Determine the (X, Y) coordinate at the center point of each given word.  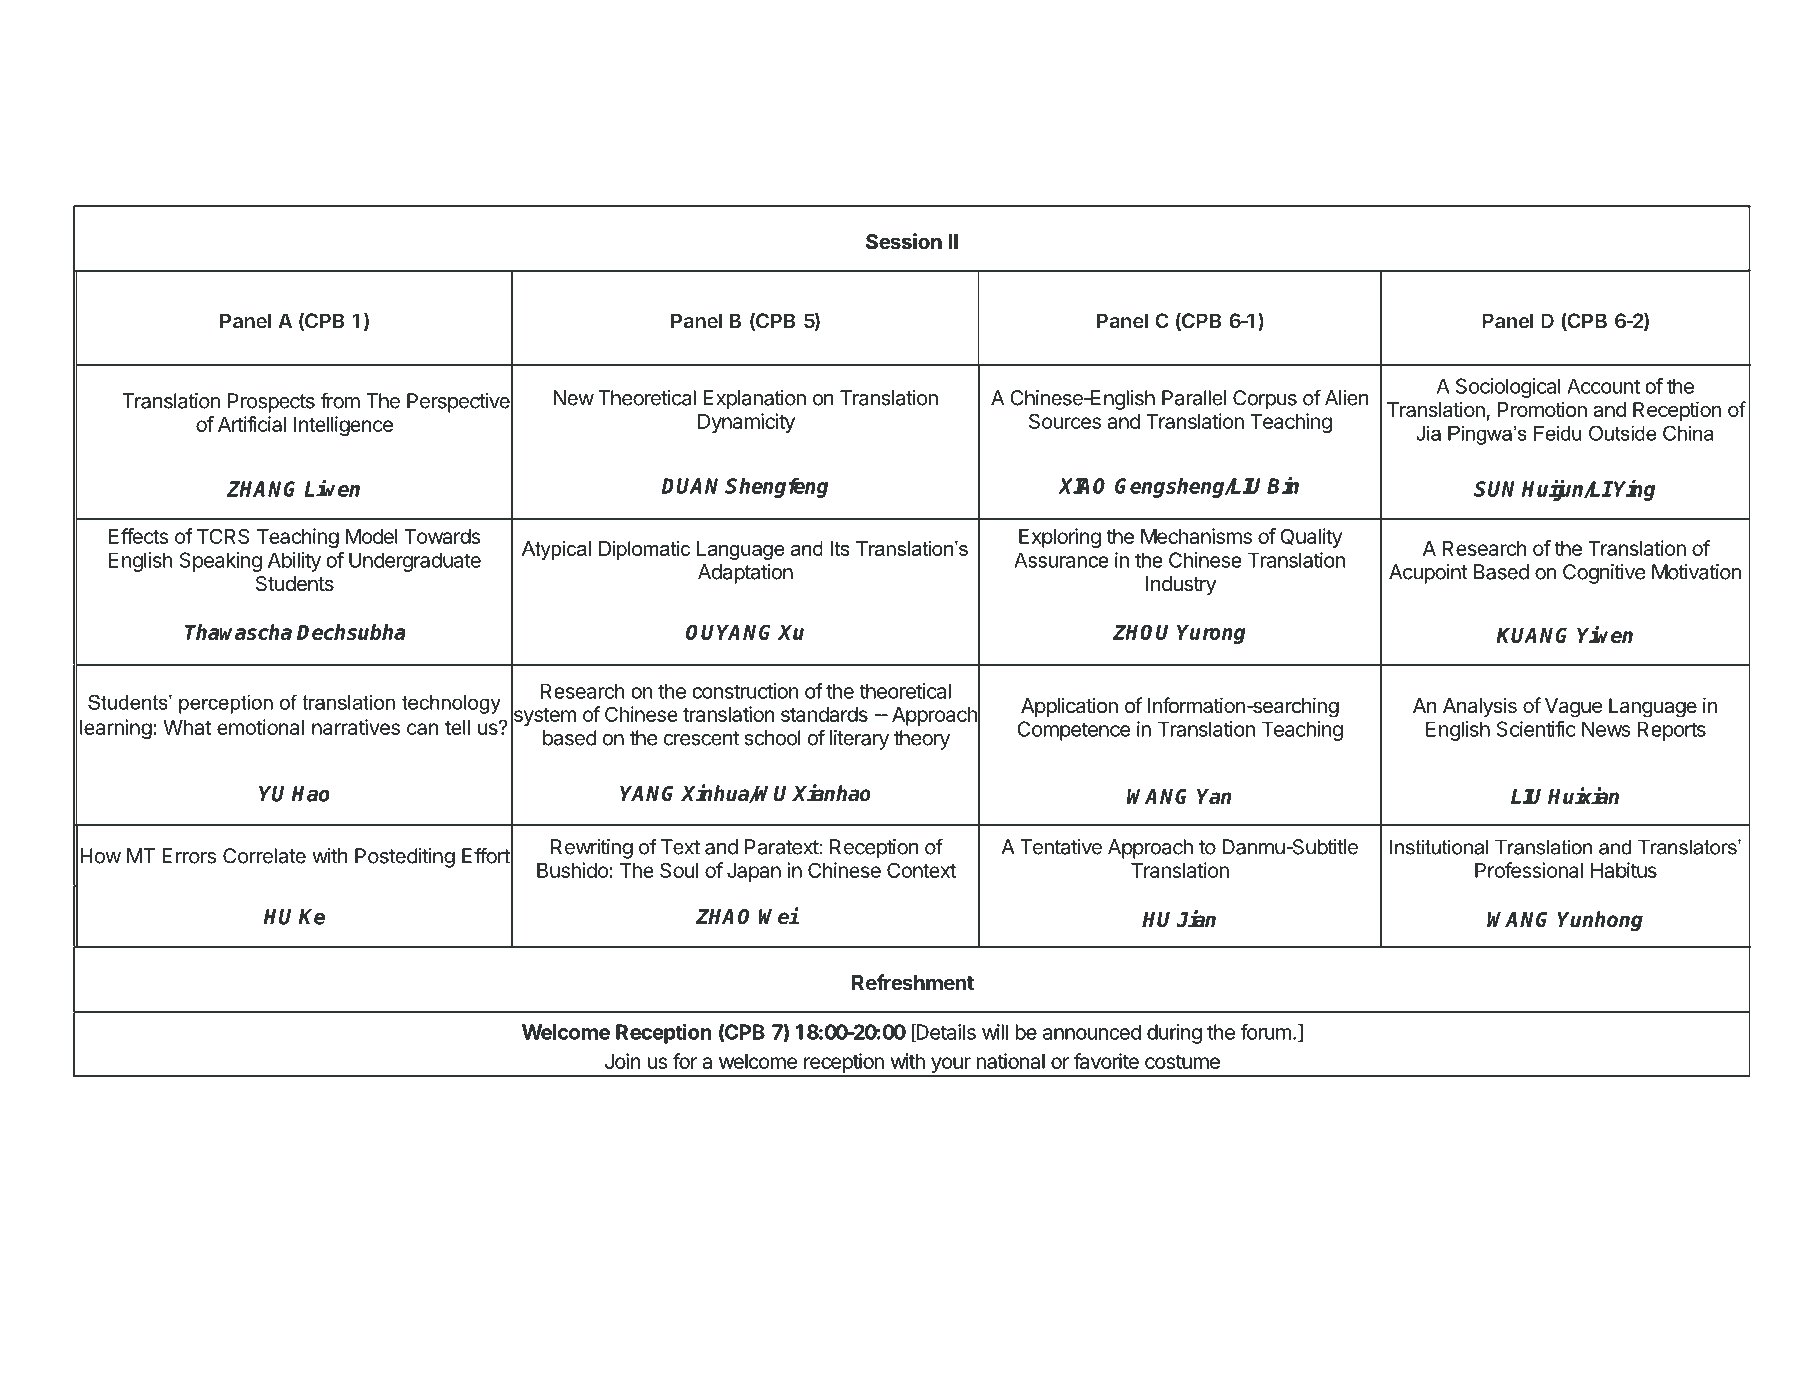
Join (623, 1061)
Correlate (264, 856)
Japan (754, 872)
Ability (294, 562)
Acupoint (1428, 574)
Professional (1529, 870)
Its (840, 548)
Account (1603, 386)
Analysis (1480, 707)
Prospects (271, 403)
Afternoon (261, 189)
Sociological (1508, 388)
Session (904, 241)
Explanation (755, 400)
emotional (260, 727)
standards (824, 714)
